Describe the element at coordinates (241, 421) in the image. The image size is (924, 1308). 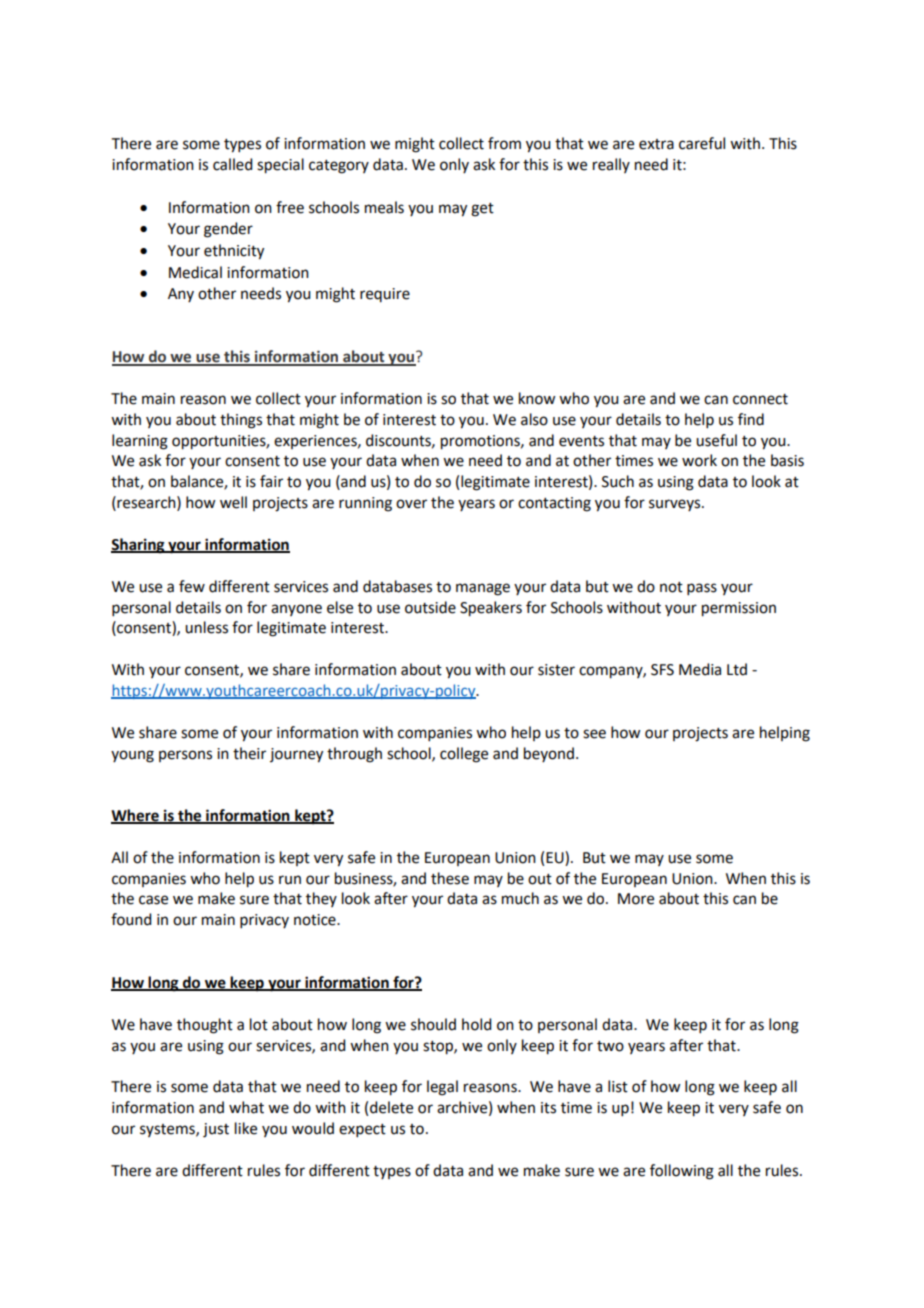
I see `things` at that location.
